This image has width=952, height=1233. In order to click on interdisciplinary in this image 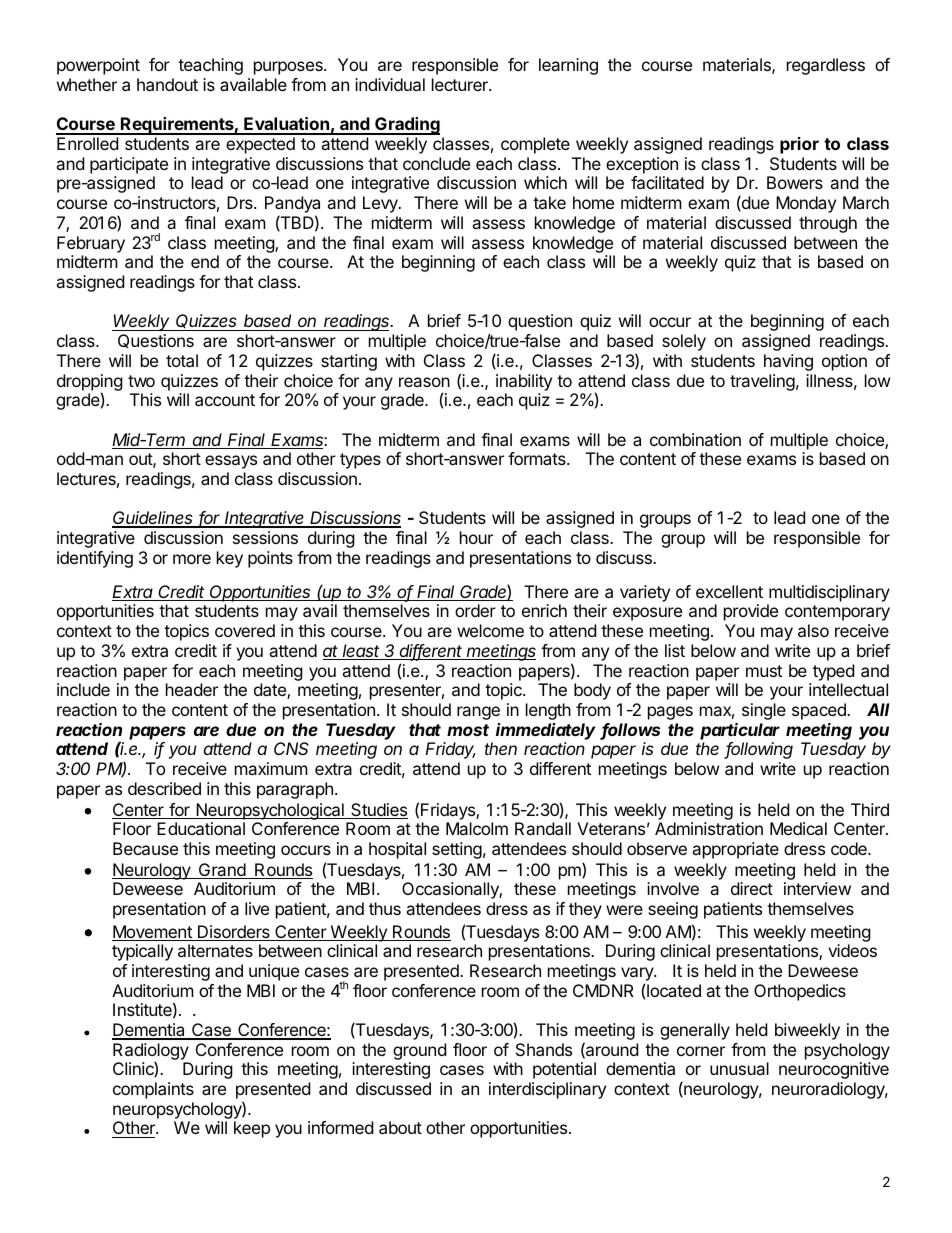, I will do `click(547, 1090)`.
